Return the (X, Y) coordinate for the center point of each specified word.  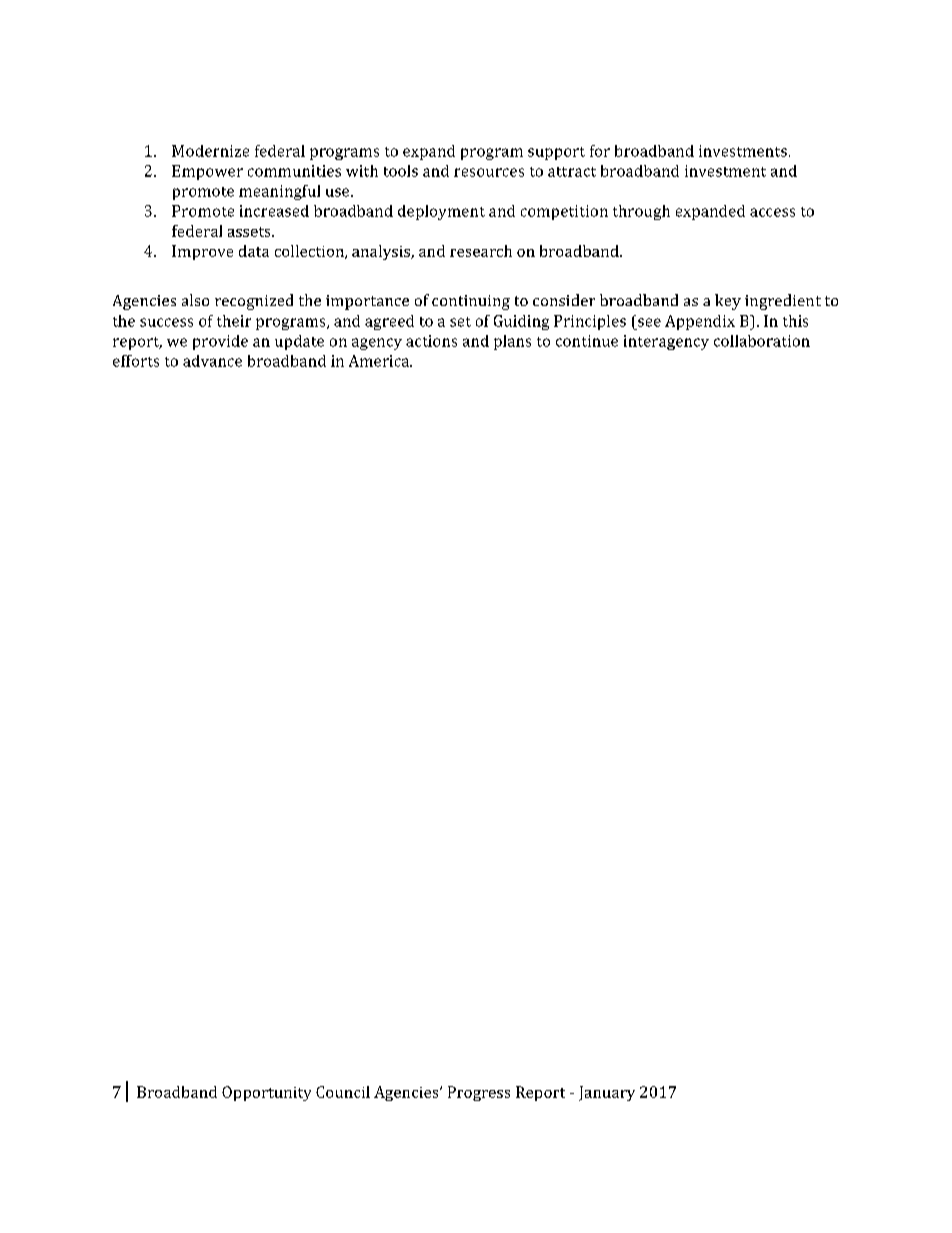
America (380, 361)
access (772, 212)
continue (587, 341)
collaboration (762, 341)
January (607, 1093)
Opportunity (266, 1093)
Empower (207, 172)
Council (343, 1092)
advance (212, 361)
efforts (136, 361)
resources (489, 172)
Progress (479, 1093)
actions (431, 341)
